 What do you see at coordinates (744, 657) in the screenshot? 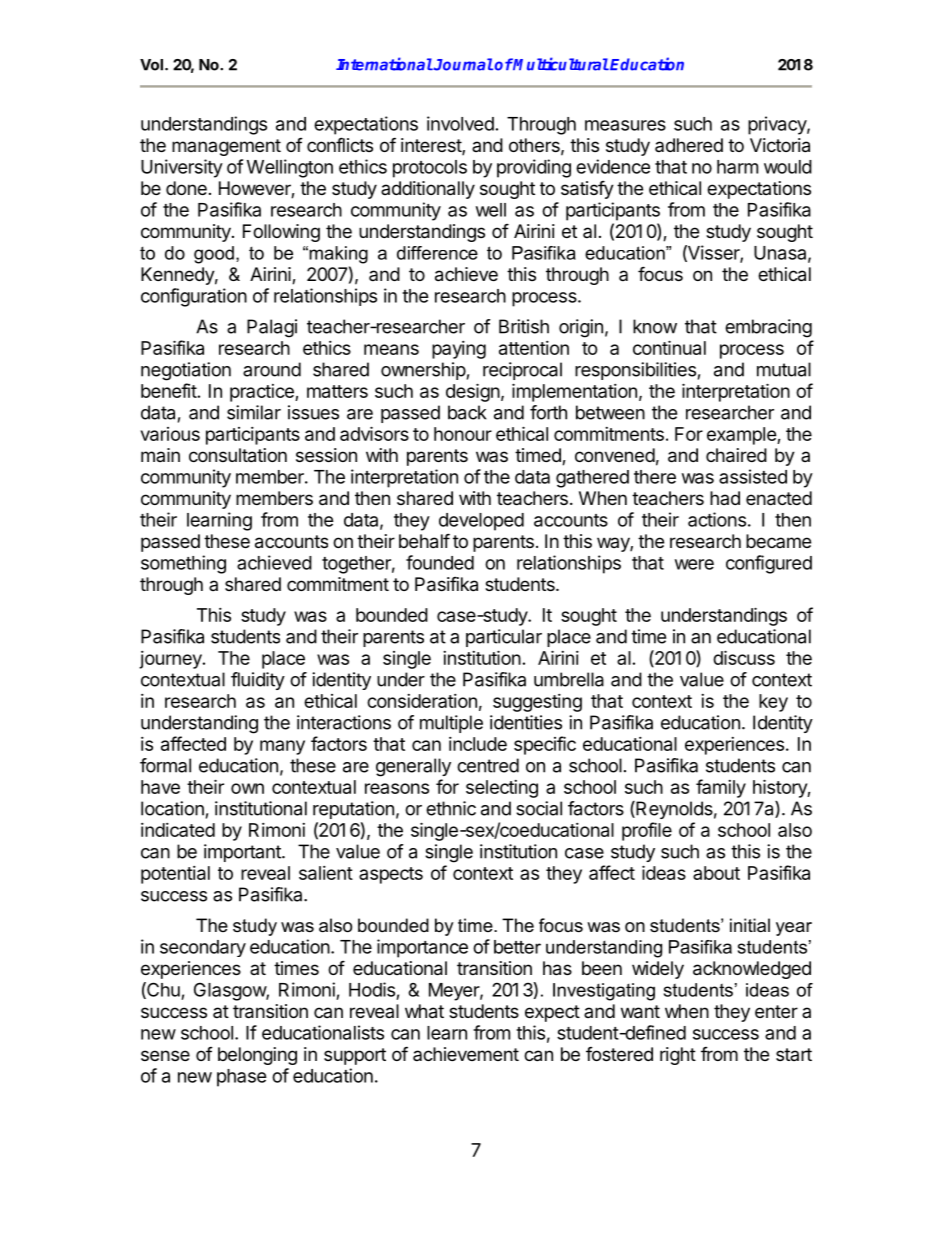
I see `discuss` at bounding box center [744, 657].
